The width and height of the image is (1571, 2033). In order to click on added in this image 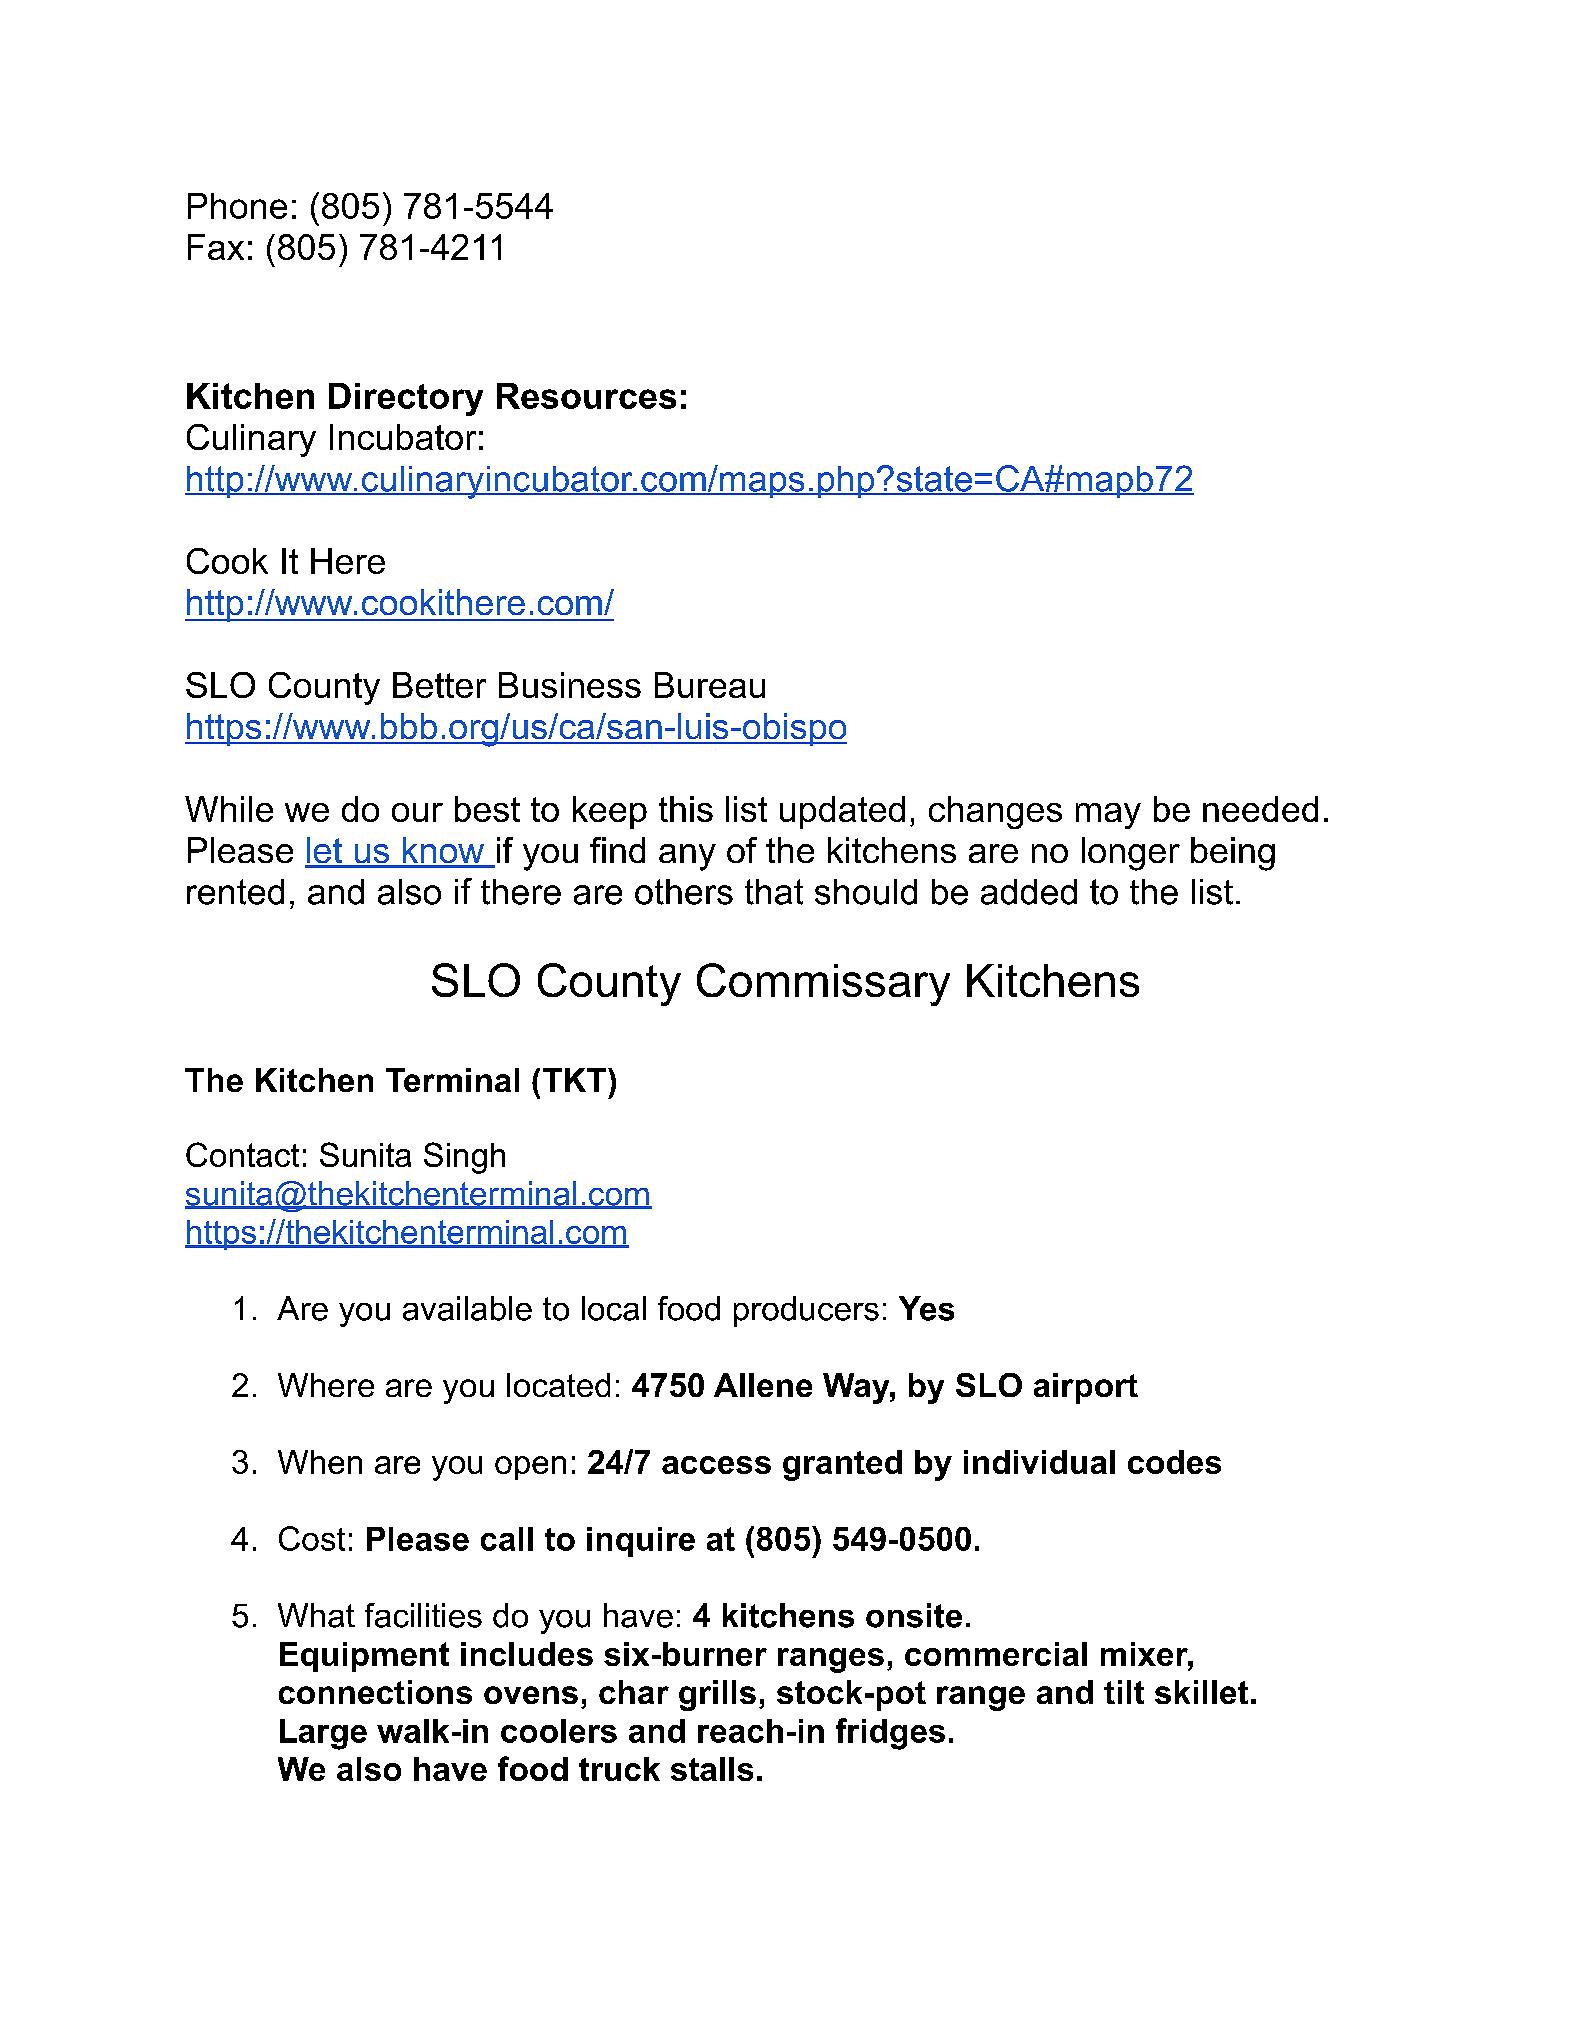, I will do `click(1029, 892)`.
